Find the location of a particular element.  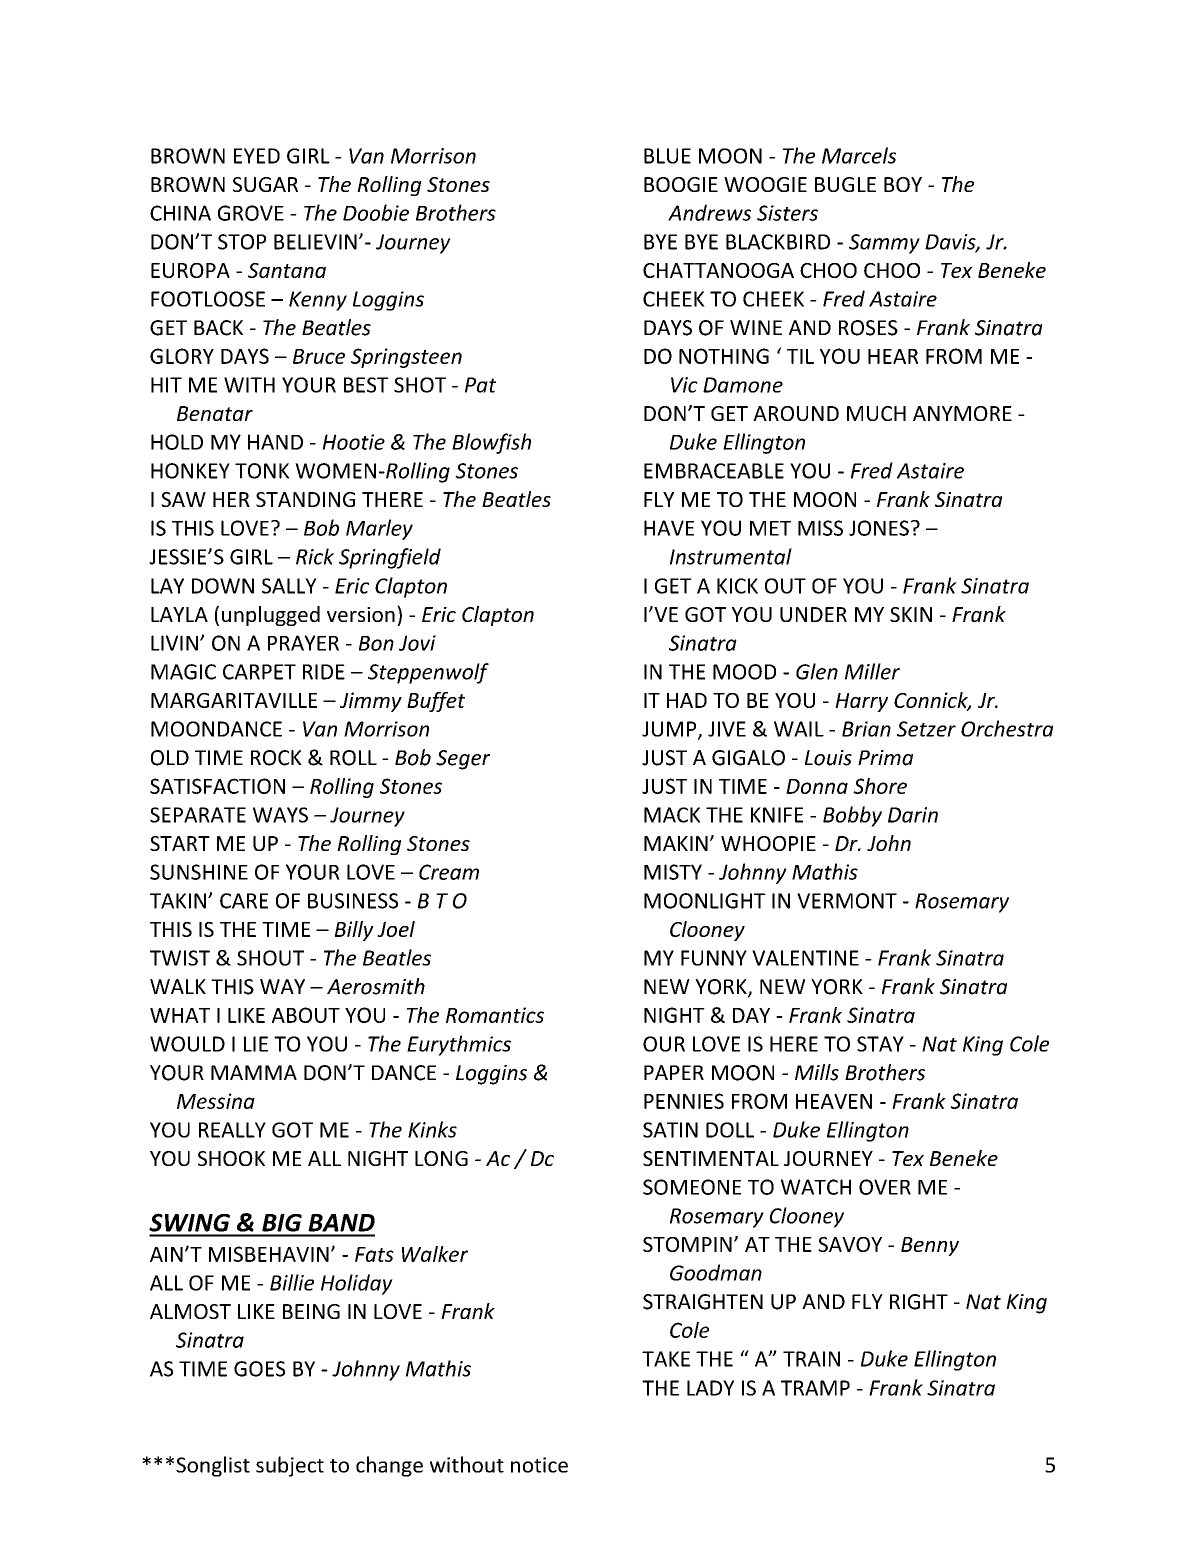

BLUE is located at coordinates (667, 156).
